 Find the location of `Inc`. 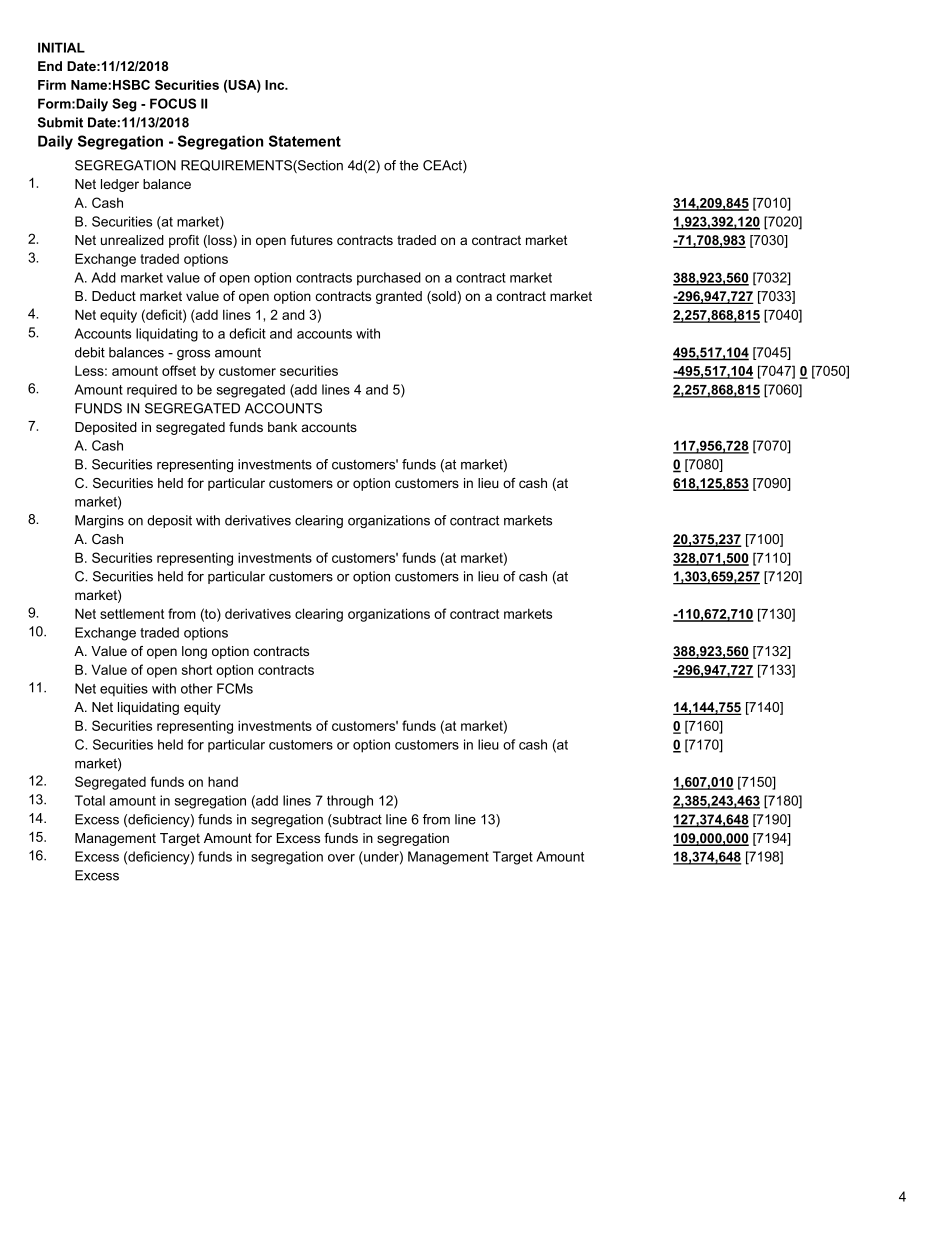

Inc is located at coordinates (276, 85).
